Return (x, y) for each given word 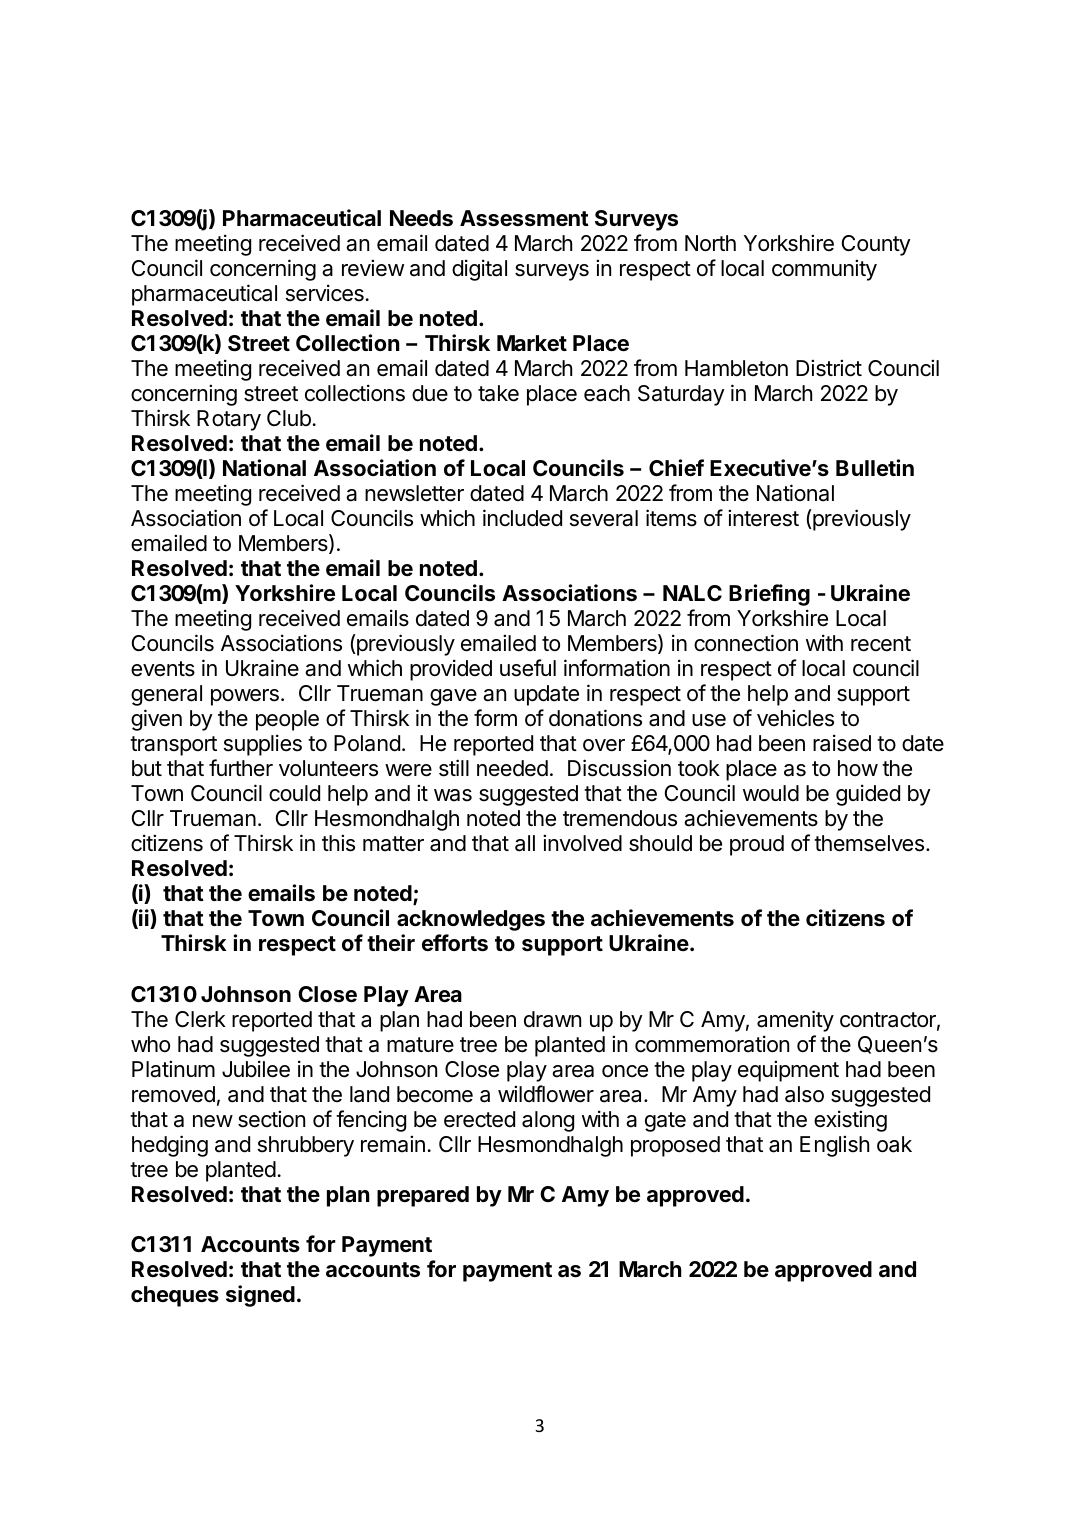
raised (842, 743)
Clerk (200, 1019)
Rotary (229, 420)
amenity (795, 1021)
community (824, 270)
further (241, 768)
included (522, 518)
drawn (552, 1019)
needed (512, 768)
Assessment (524, 218)
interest (763, 518)
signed (260, 1296)
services (325, 293)
